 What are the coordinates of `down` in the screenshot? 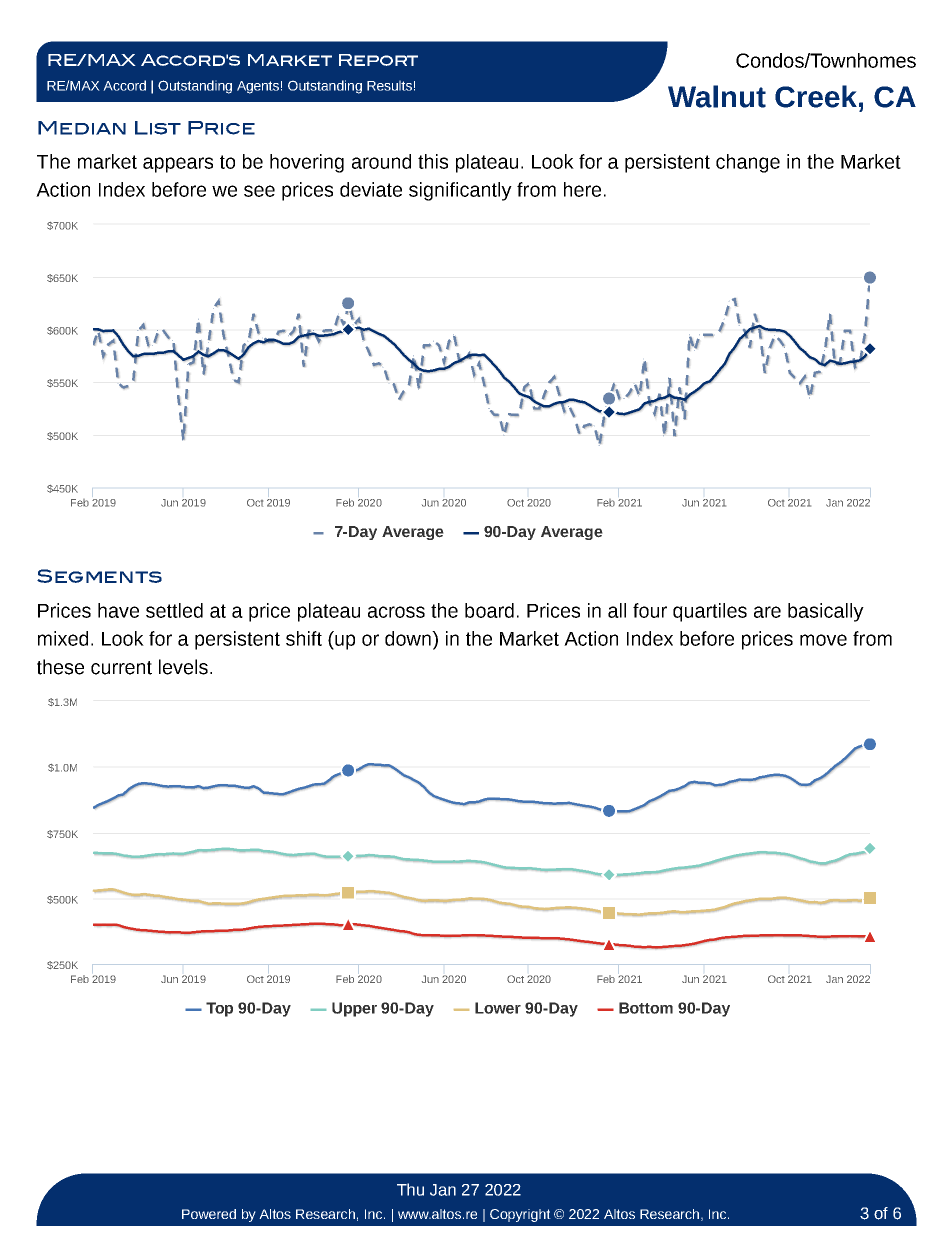 It's located at (409, 638).
